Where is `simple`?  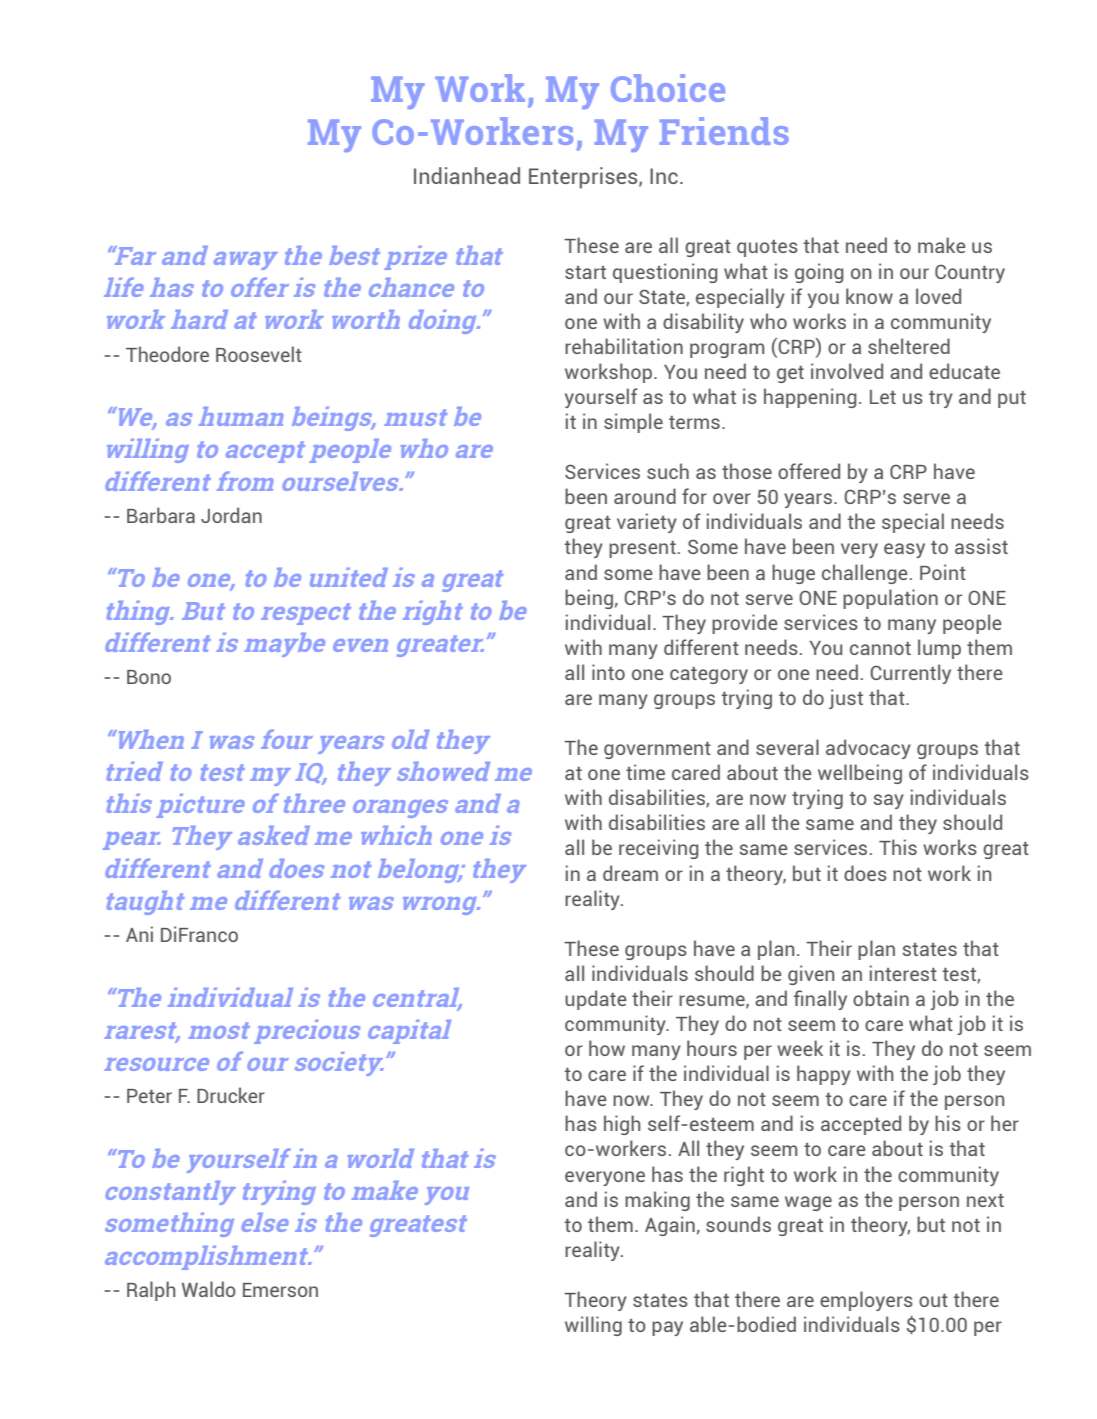 simple is located at coordinates (633, 423).
